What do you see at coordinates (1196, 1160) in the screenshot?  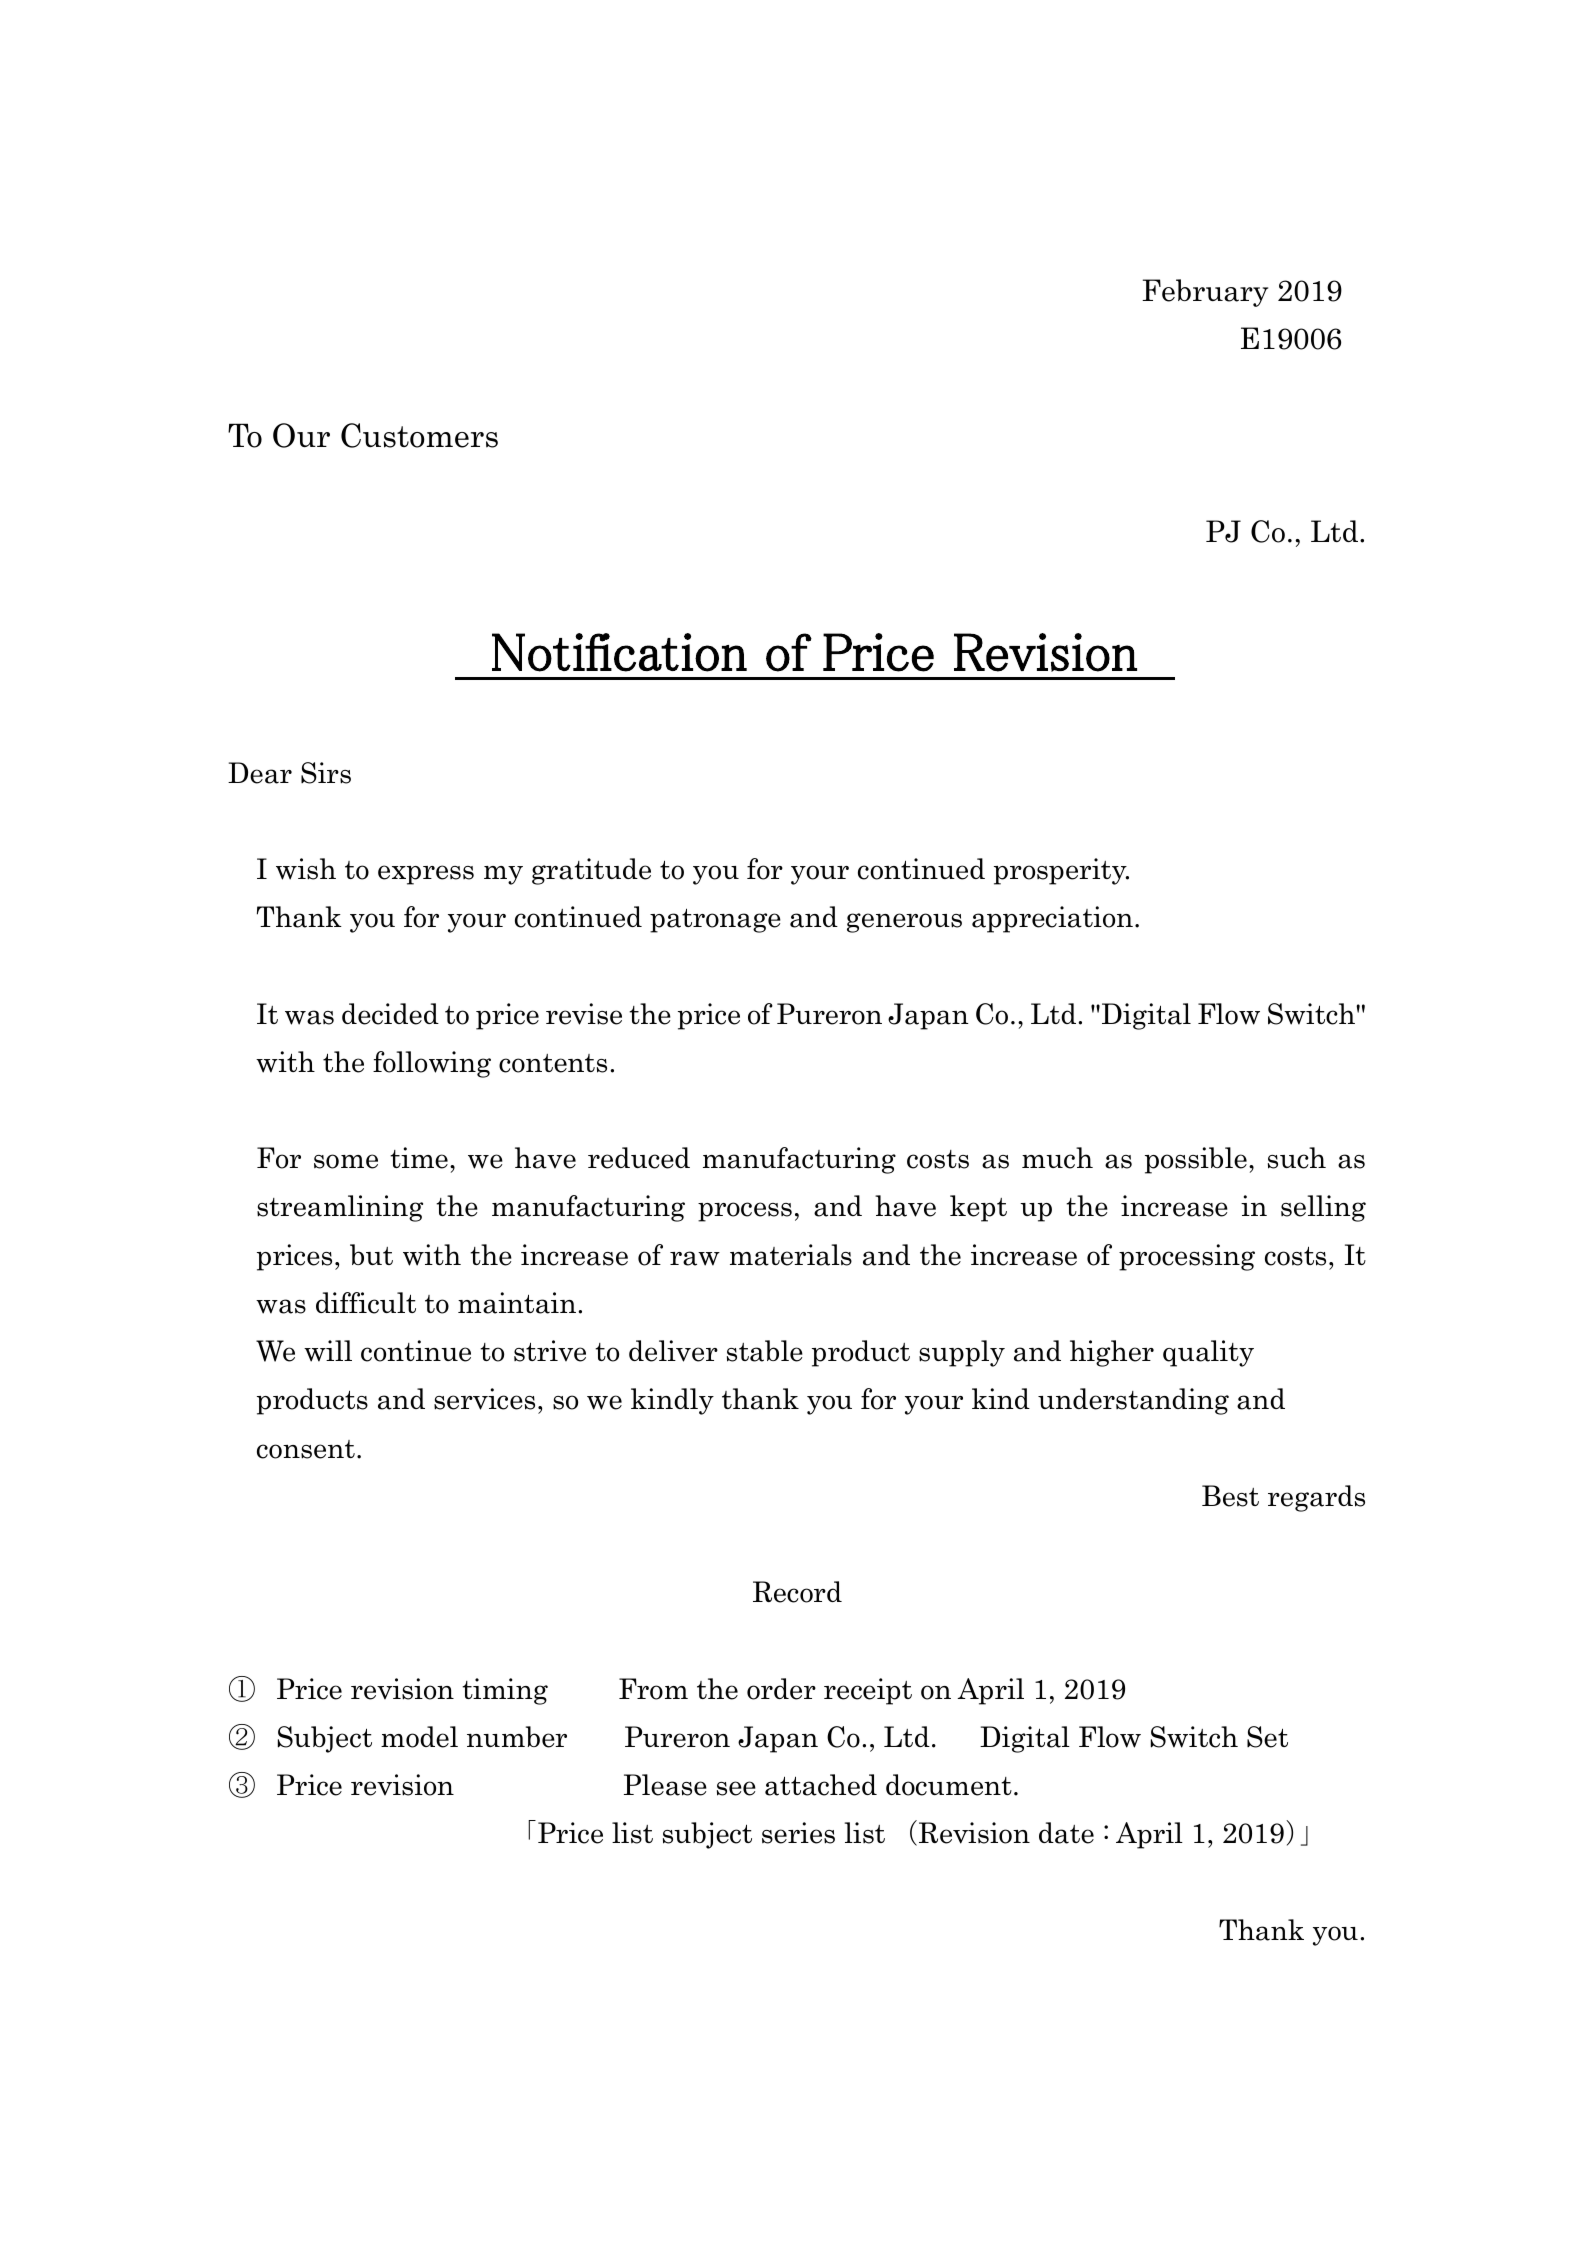 I see `possible` at bounding box center [1196, 1160].
